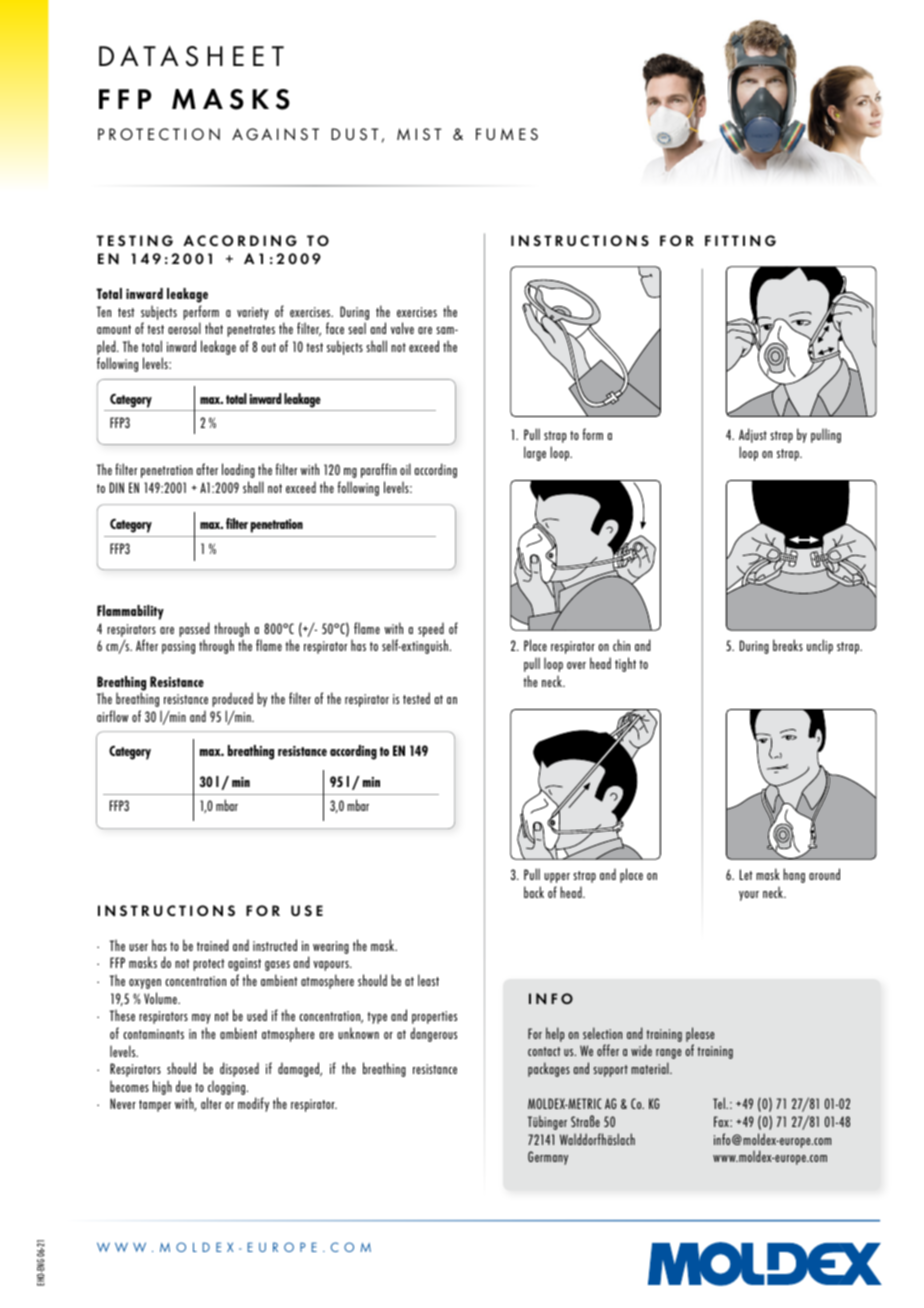 The height and width of the image is (1308, 924). What do you see at coordinates (507, 134) in the image?
I see `FUMES` at bounding box center [507, 134].
